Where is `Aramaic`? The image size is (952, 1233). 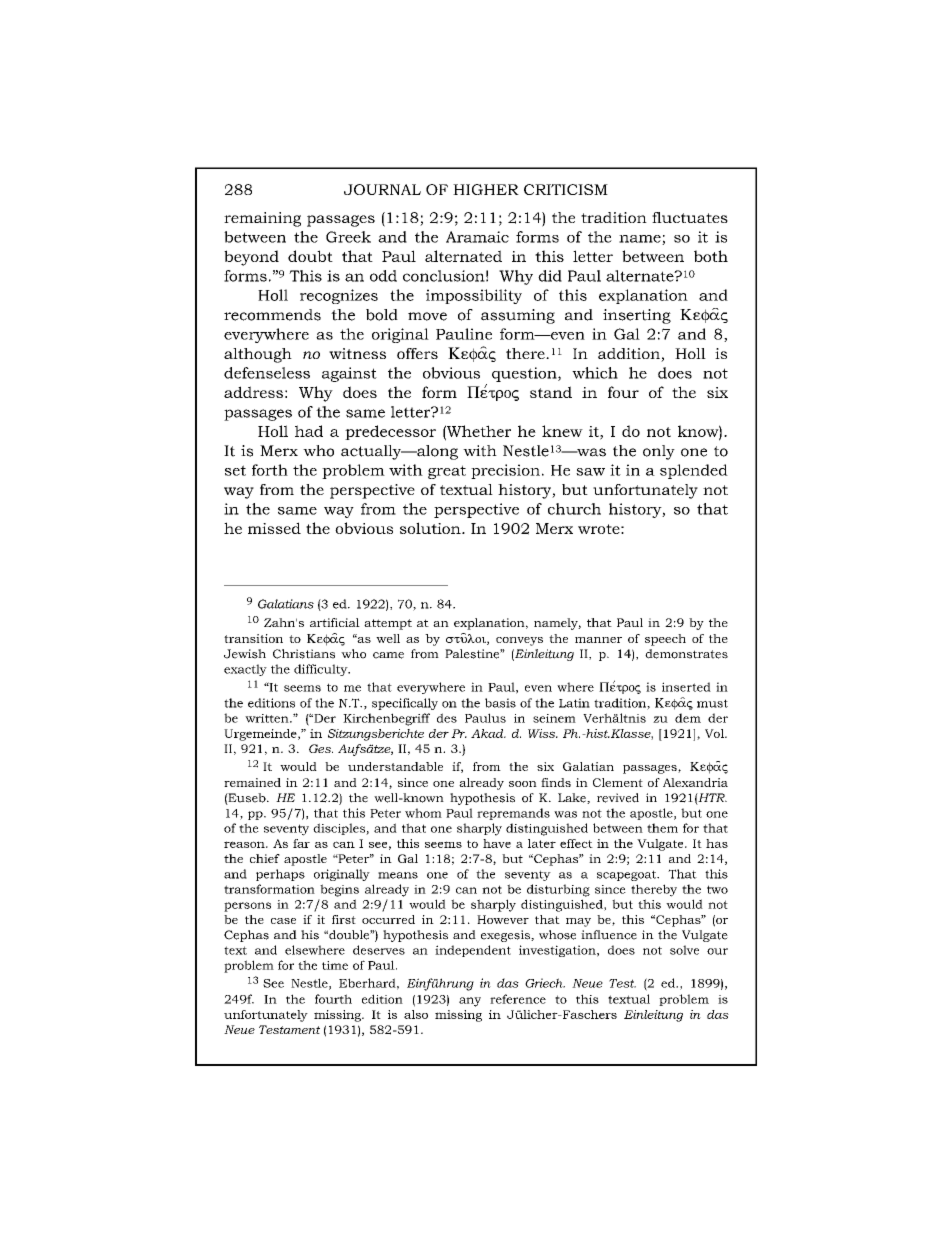 Aramaic is located at coordinates (477, 237).
